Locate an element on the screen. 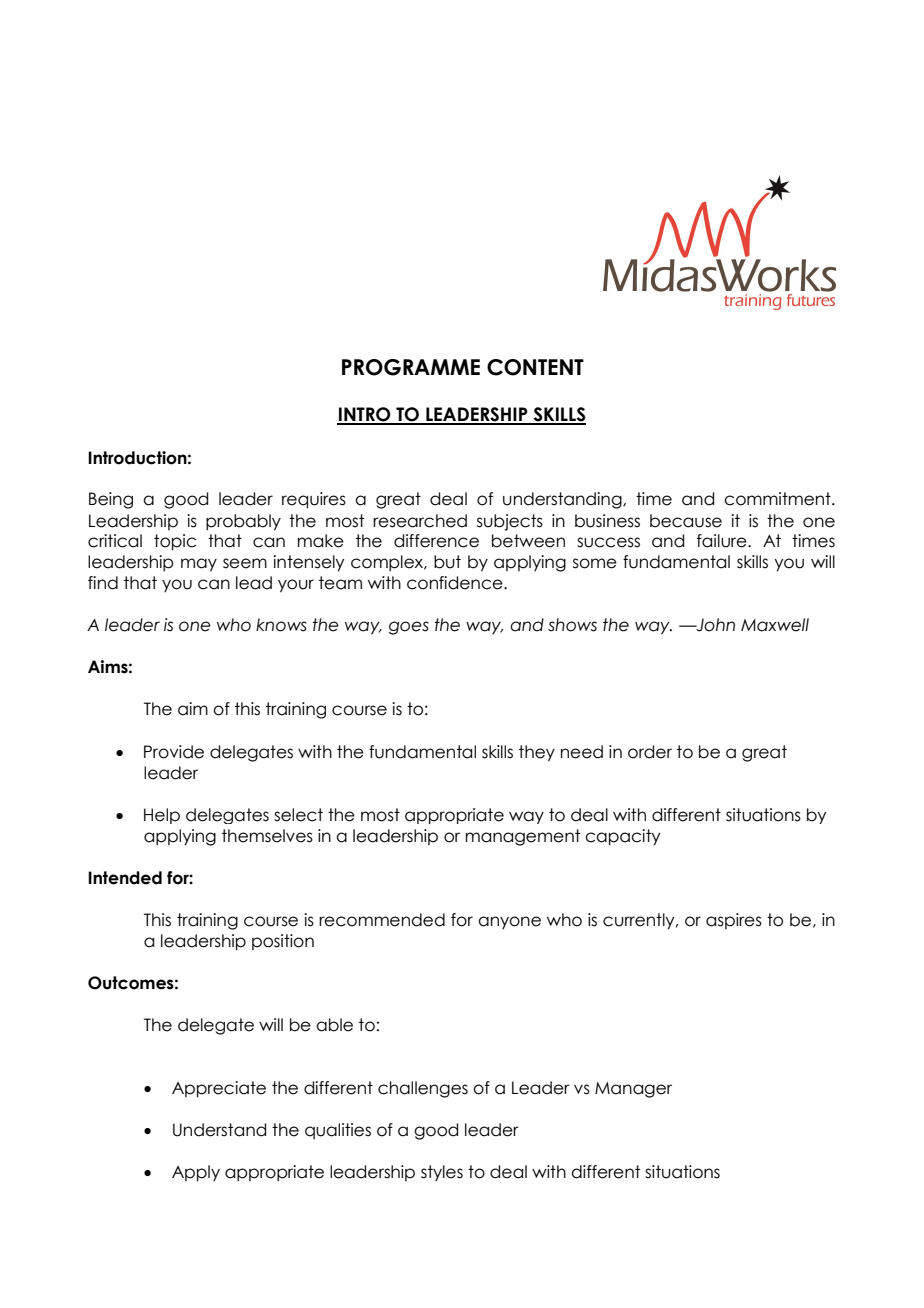 The width and height of the screenshot is (924, 1308). Manager is located at coordinates (633, 1090).
